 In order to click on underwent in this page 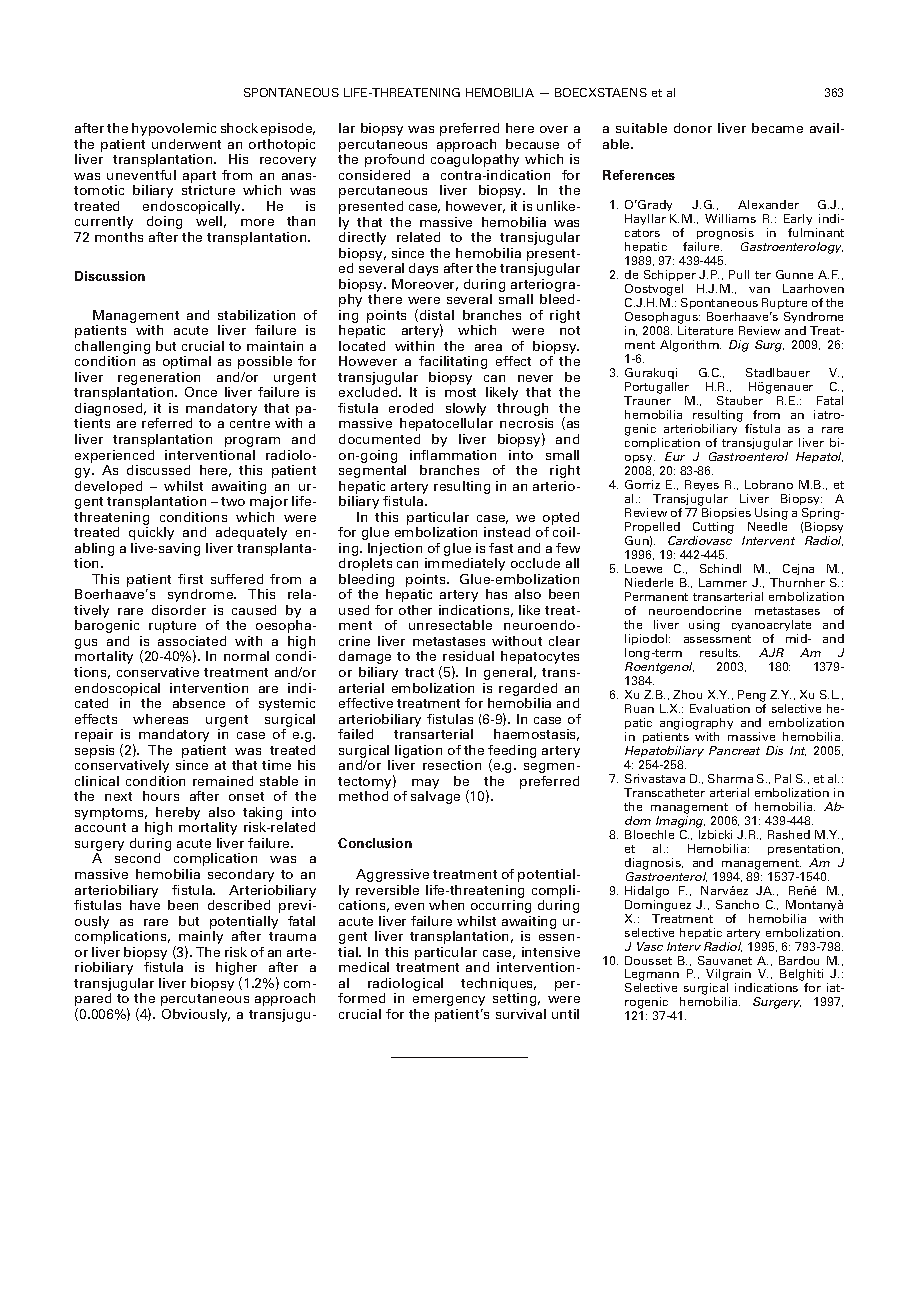, I will do `click(186, 144)`.
